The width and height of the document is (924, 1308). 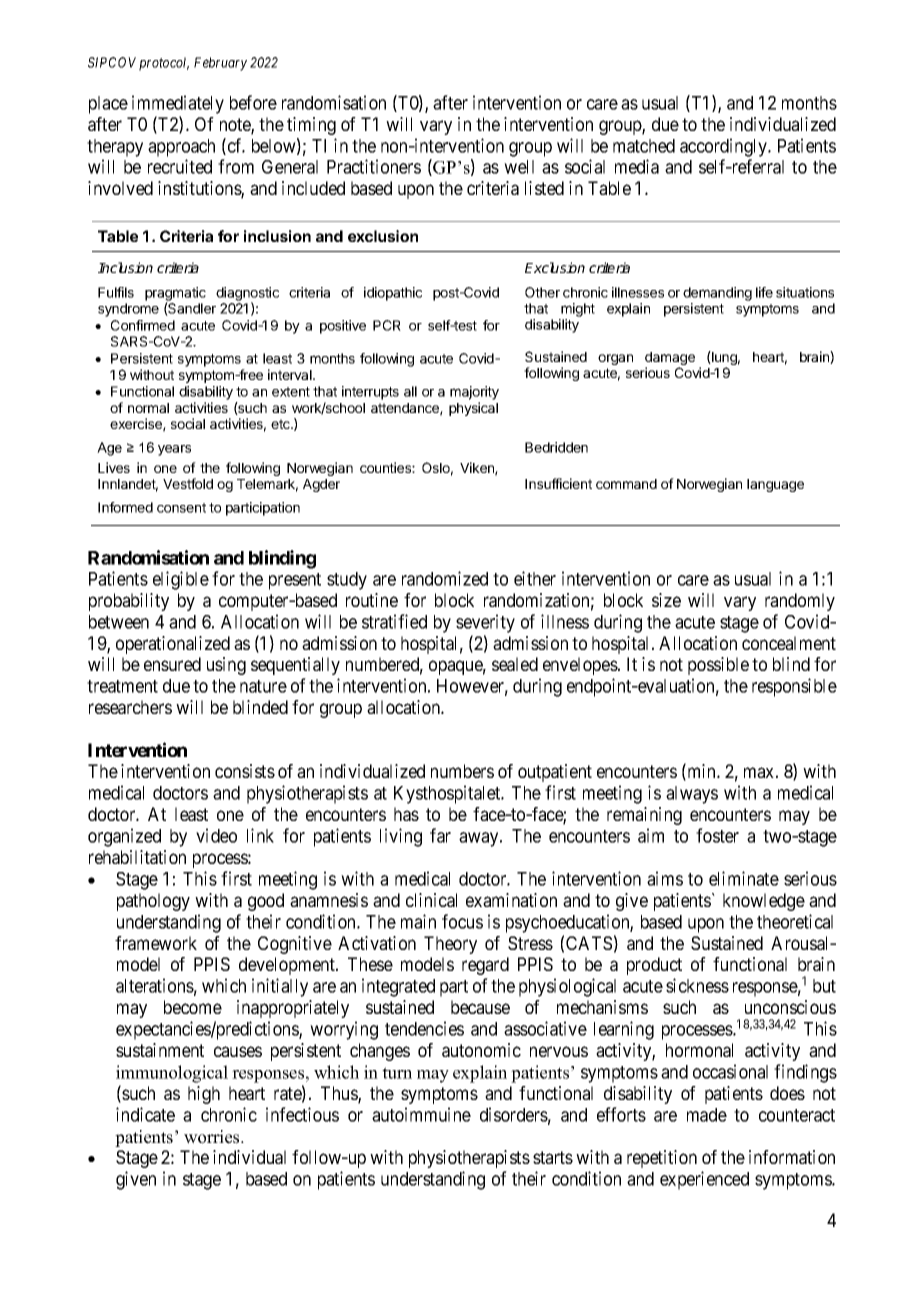 What do you see at coordinates (220, 64) in the document?
I see `February` at bounding box center [220, 64].
